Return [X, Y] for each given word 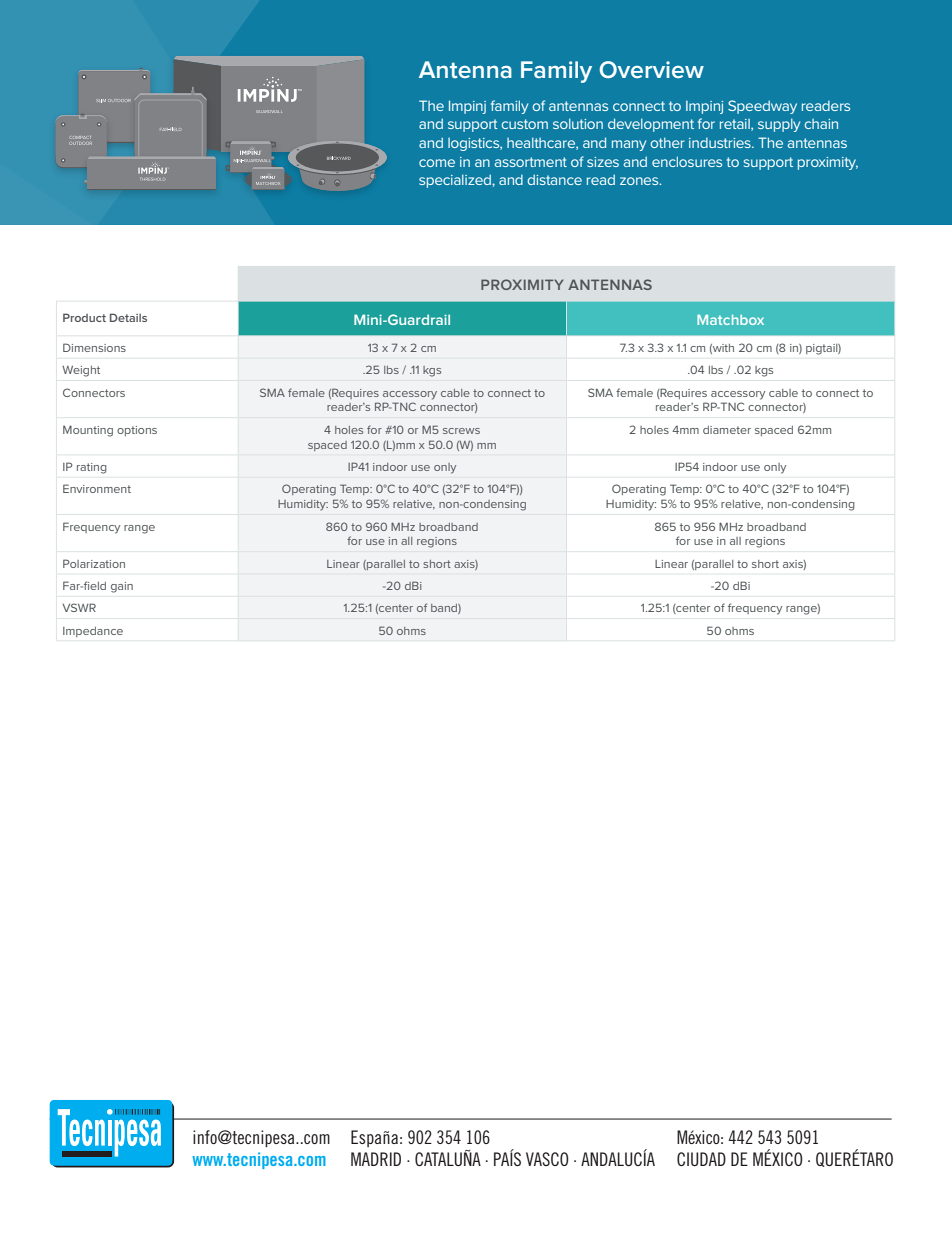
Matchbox [730, 320]
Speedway [762, 107]
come [437, 163]
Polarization [94, 563]
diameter [727, 430]
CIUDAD [701, 1159]
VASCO [547, 1159]
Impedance [93, 632]
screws [461, 431]
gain [122, 587]
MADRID [376, 1159]
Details [128, 317]
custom [525, 124]
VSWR [79, 607]
